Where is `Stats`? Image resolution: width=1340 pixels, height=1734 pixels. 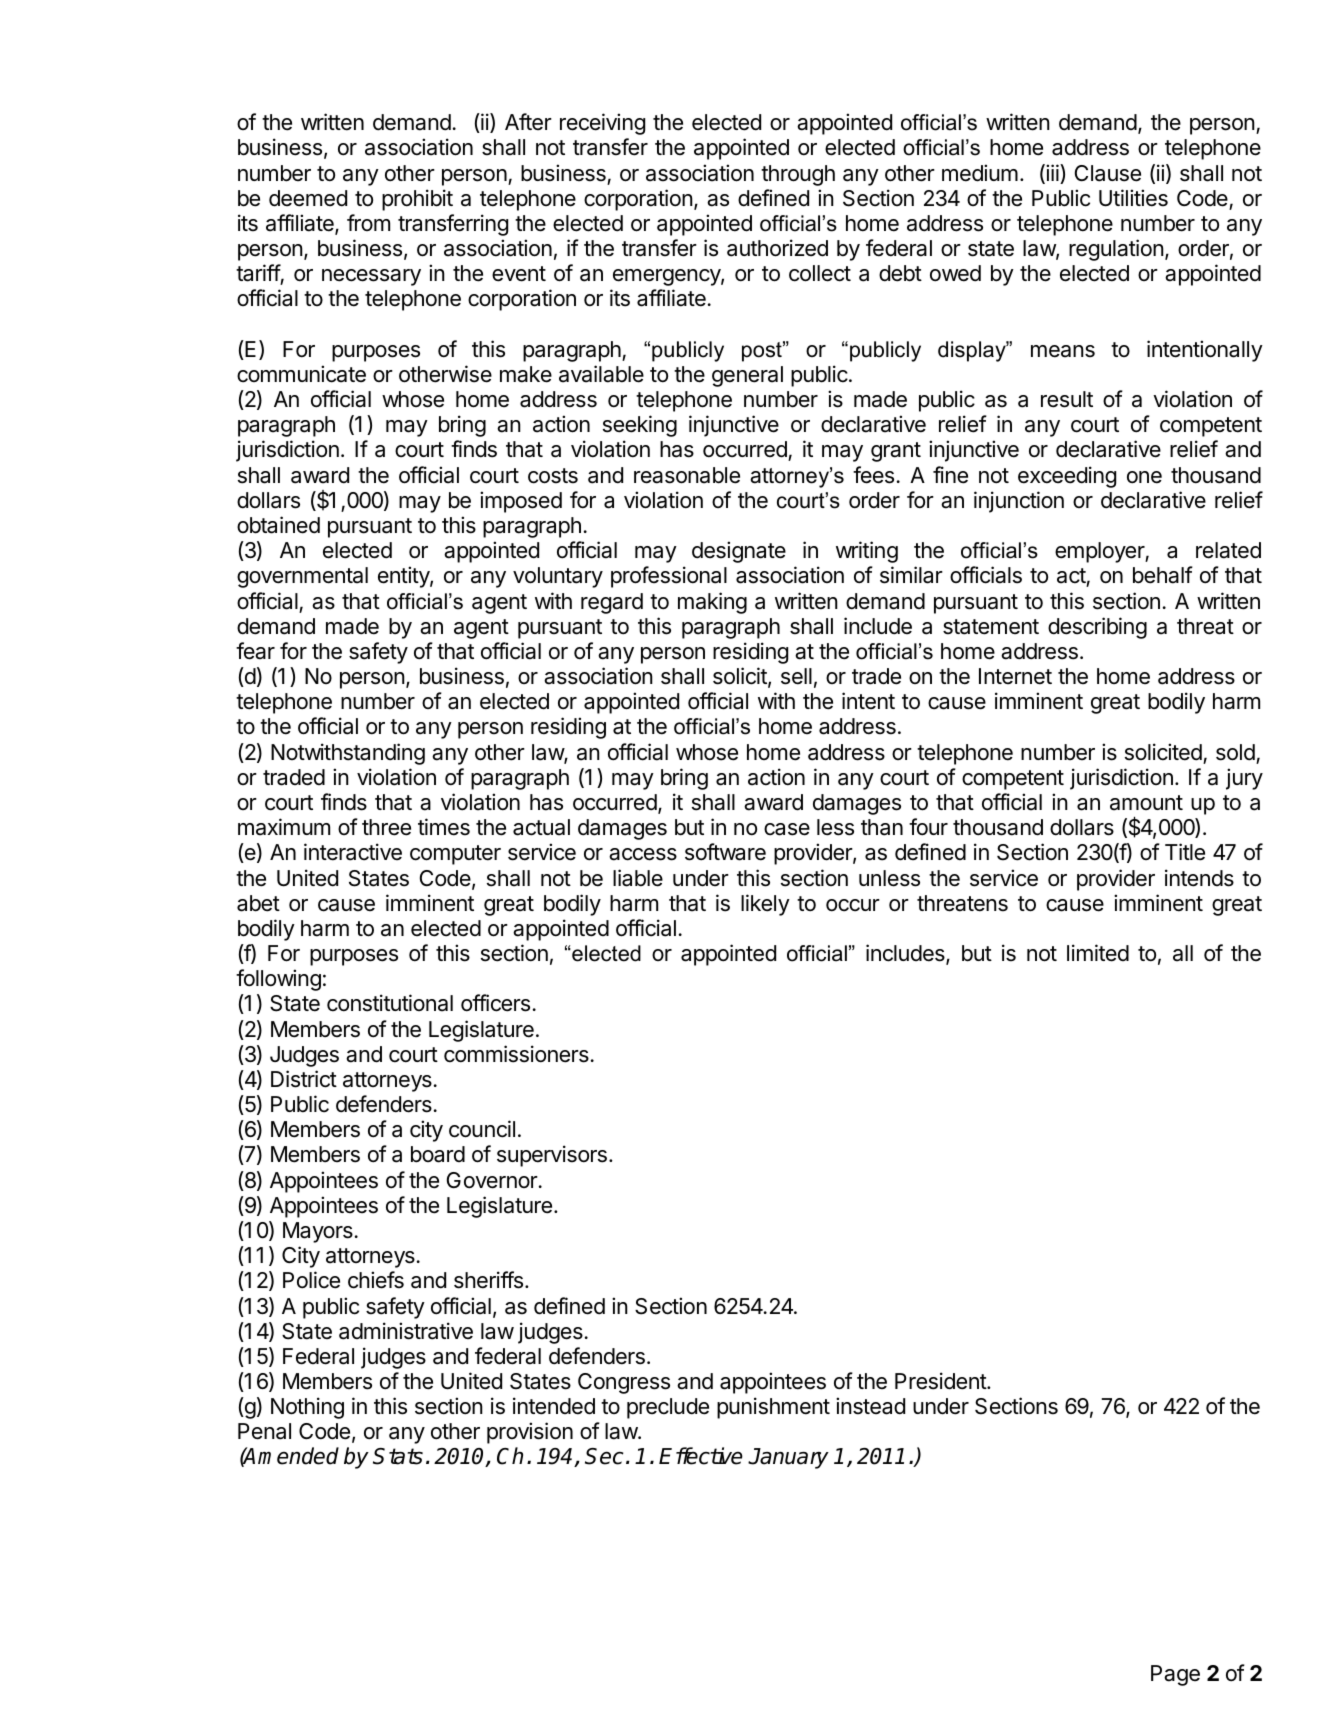
Stats is located at coordinates (398, 1456).
